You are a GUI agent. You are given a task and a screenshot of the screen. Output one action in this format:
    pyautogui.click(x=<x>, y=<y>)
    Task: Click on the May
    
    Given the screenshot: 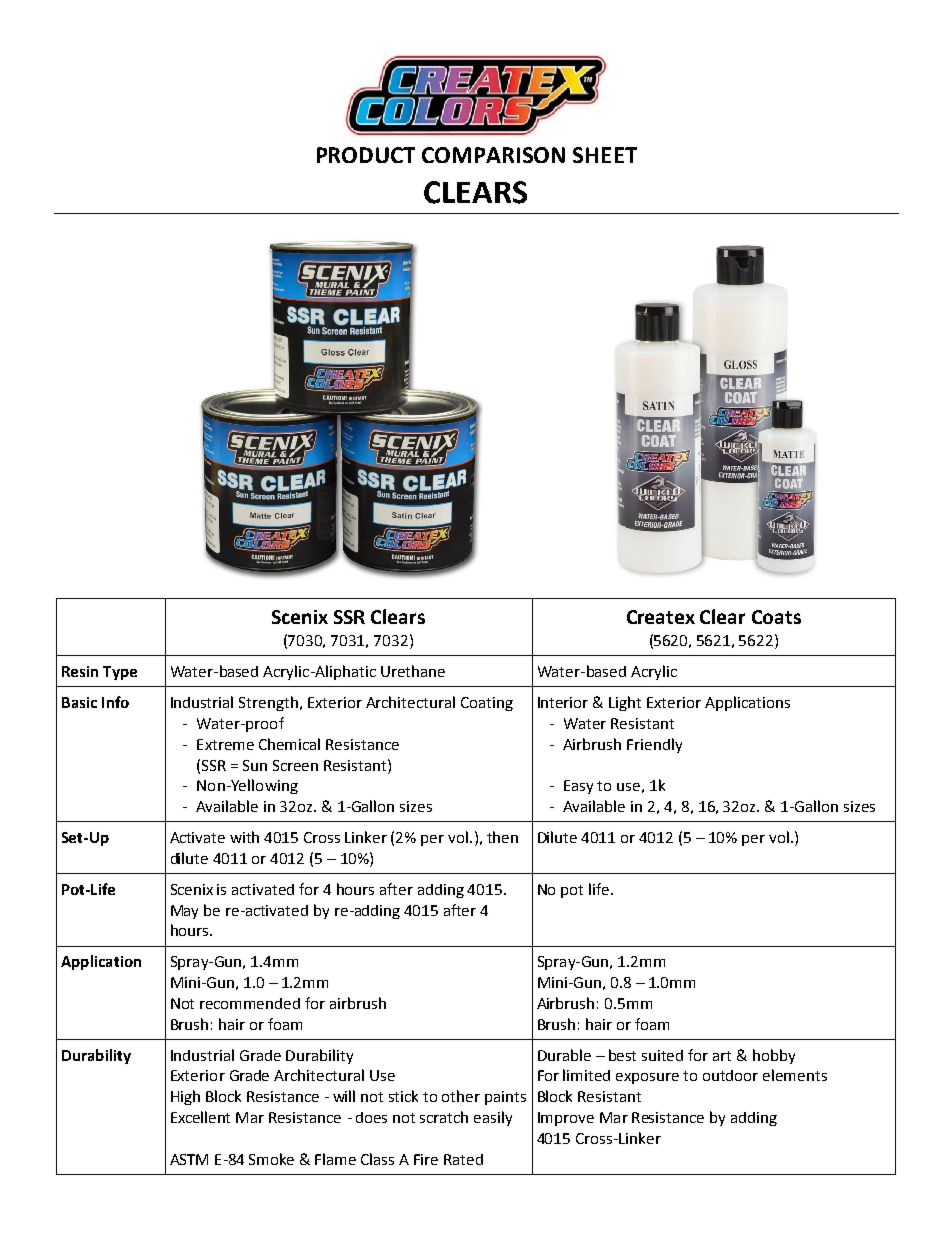 What is the action you would take?
    pyautogui.click(x=184, y=912)
